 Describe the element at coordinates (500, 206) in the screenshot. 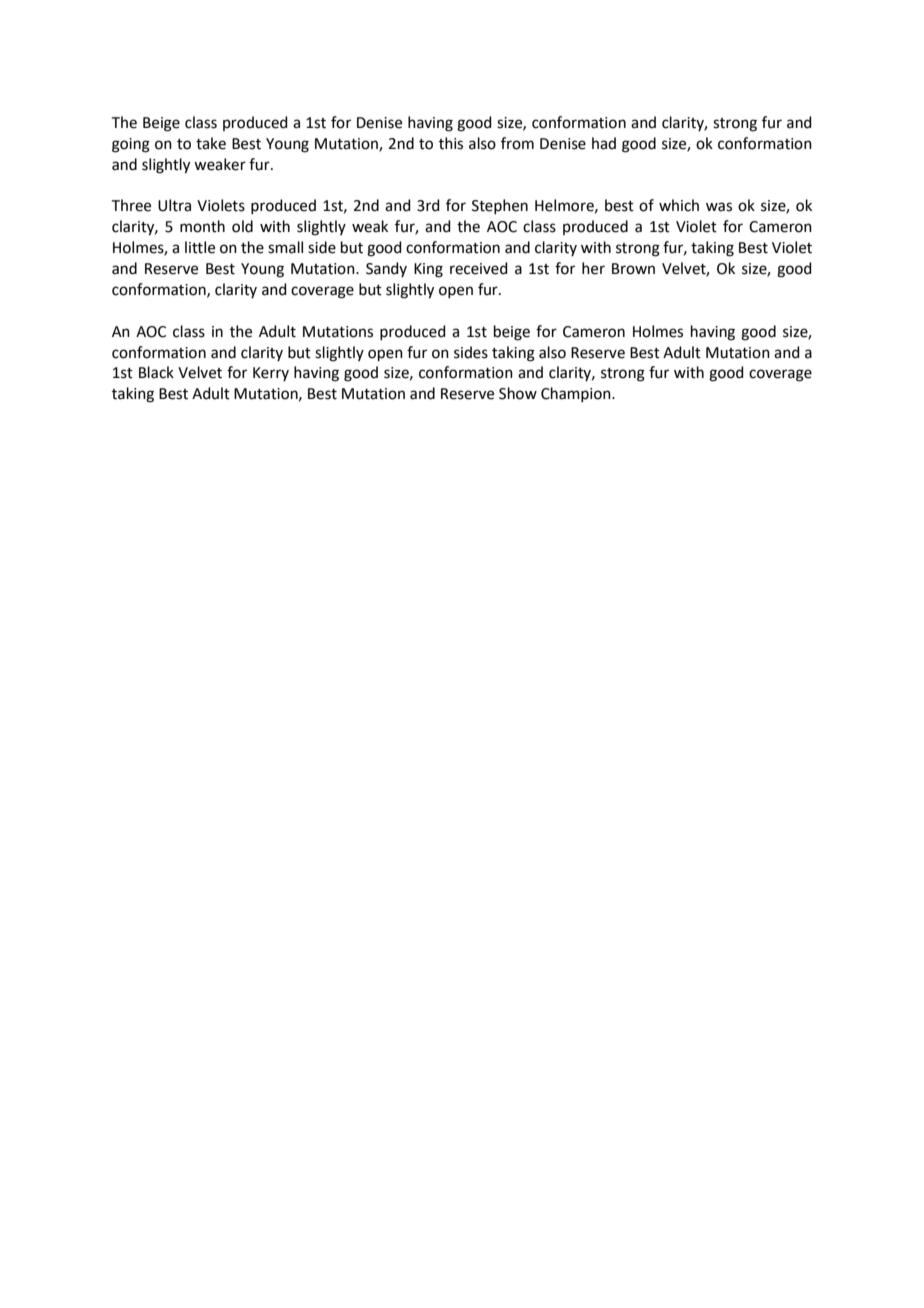

I see `Stephen` at that location.
